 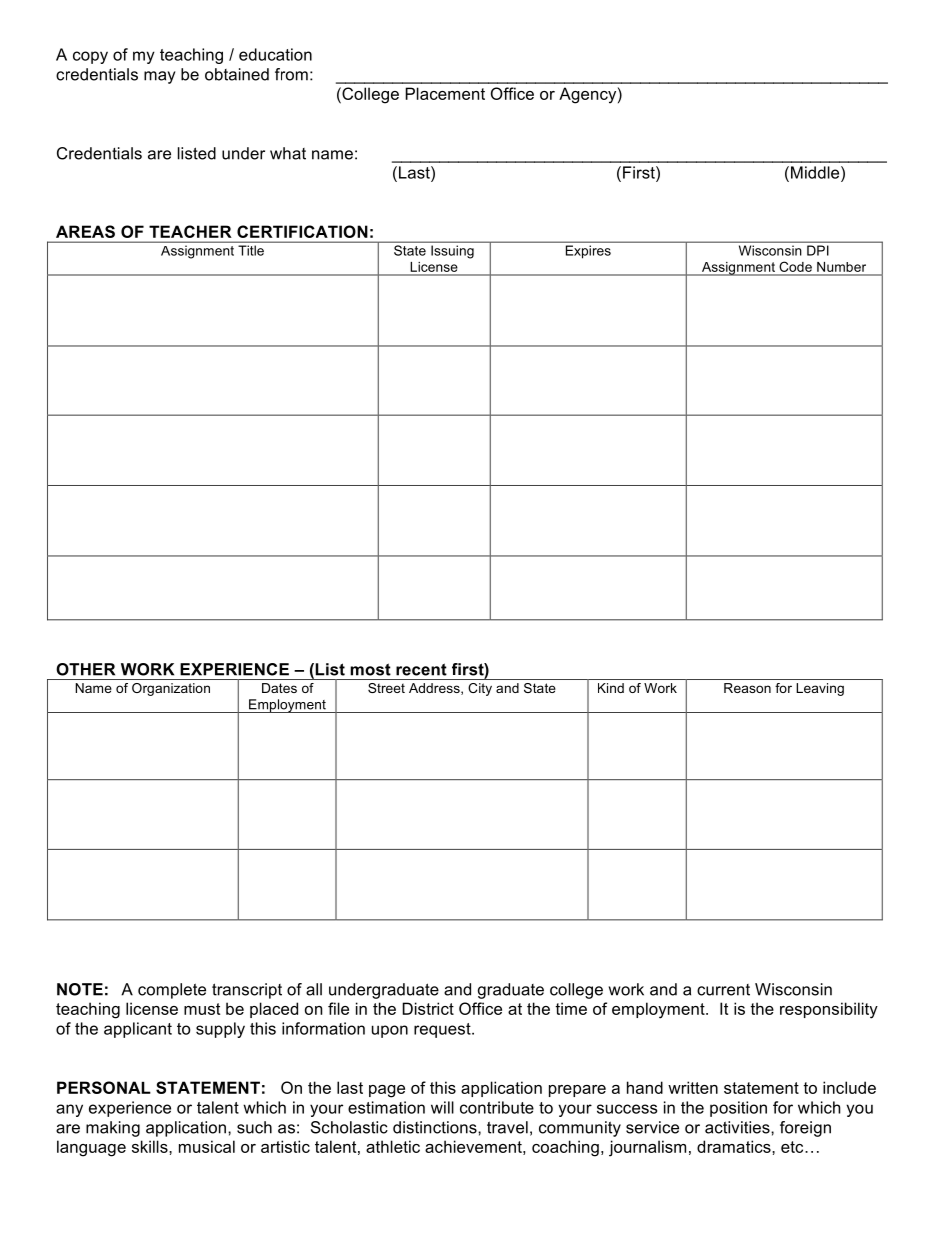 What do you see at coordinates (796, 267) in the image?
I see `Code` at bounding box center [796, 267].
